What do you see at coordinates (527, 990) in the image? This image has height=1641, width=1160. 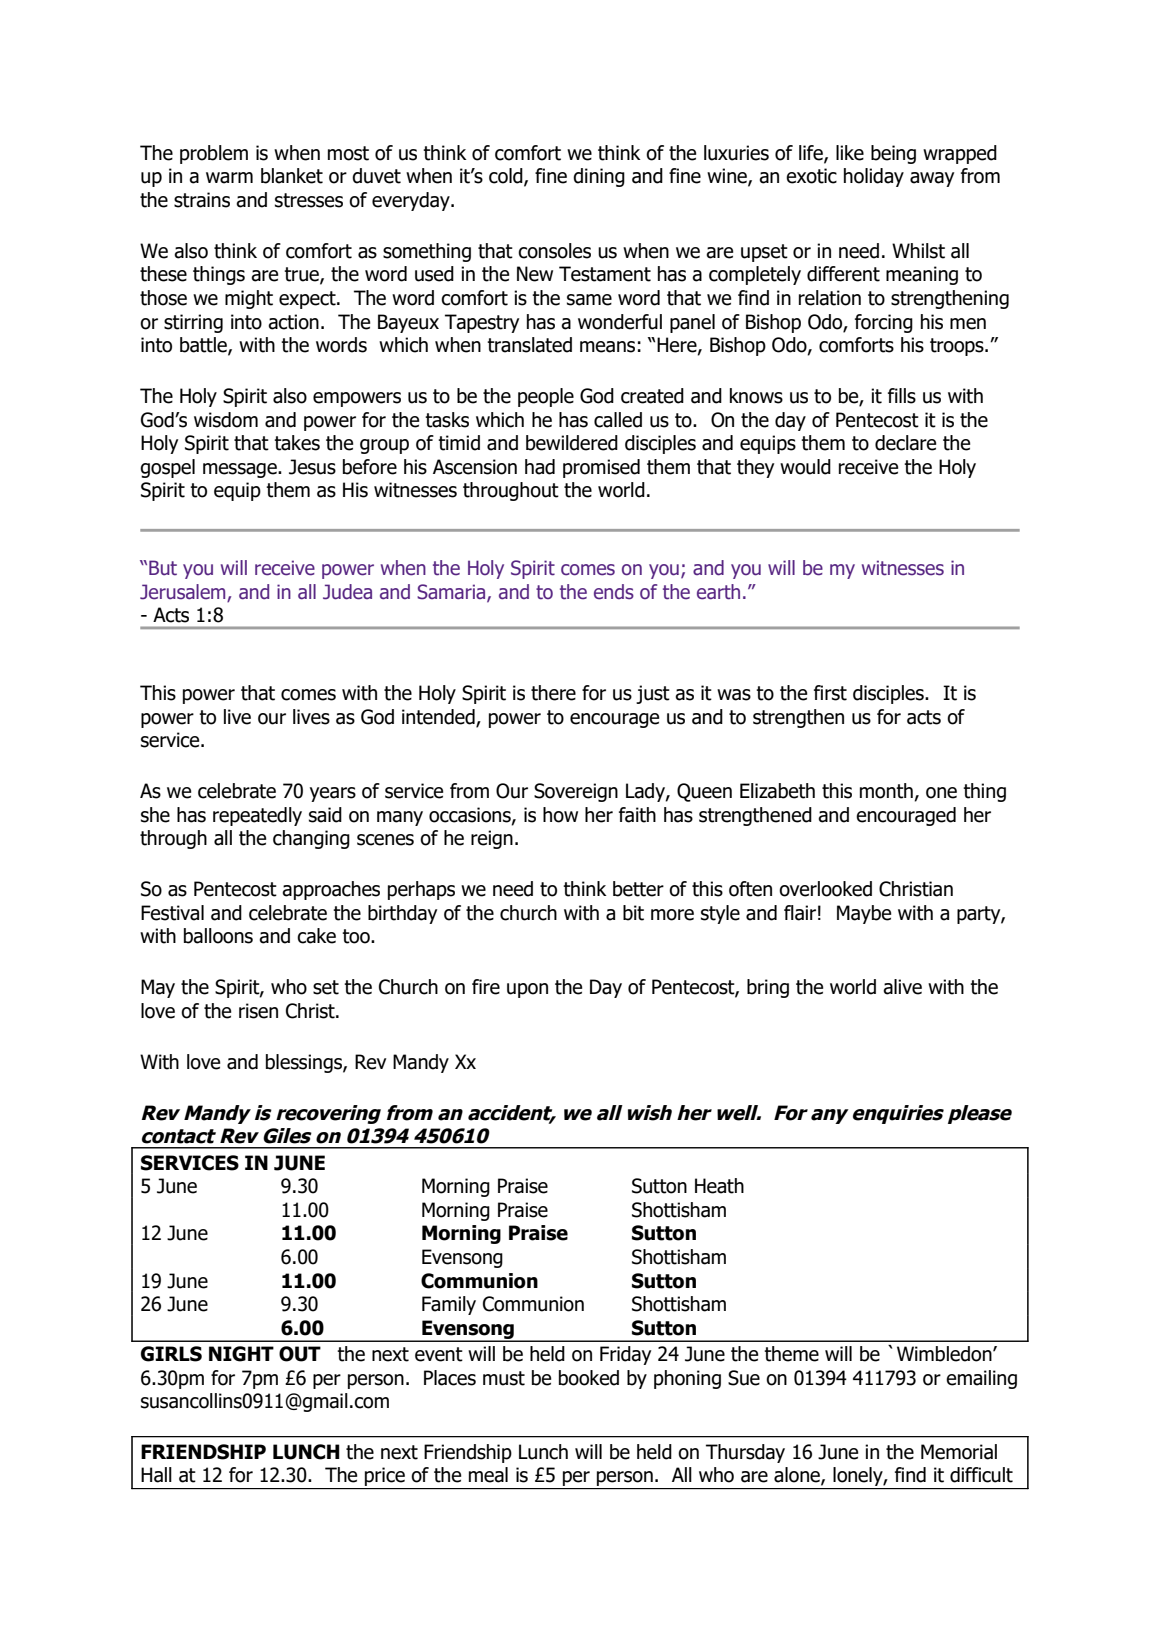 I see `upon` at bounding box center [527, 990].
